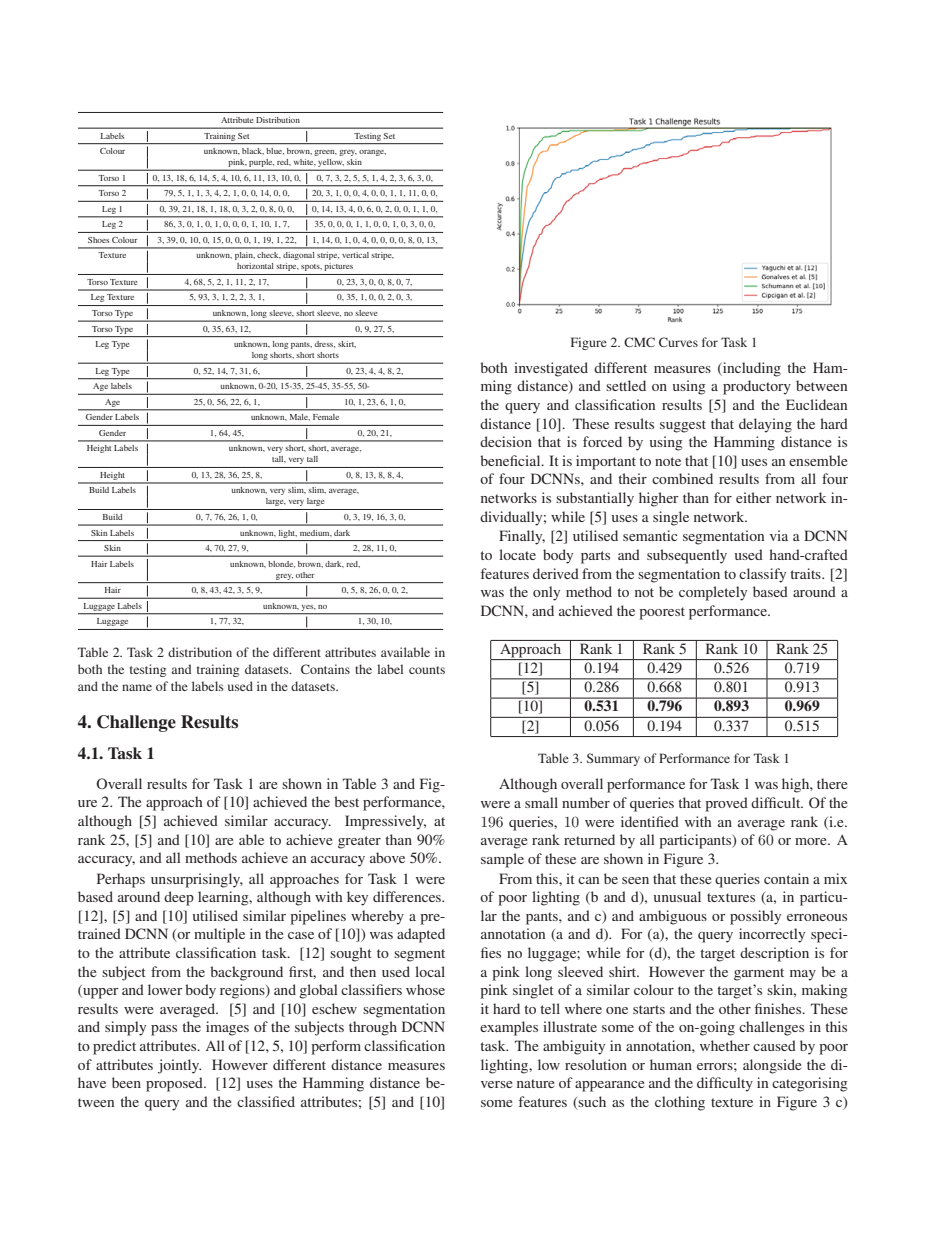  What do you see at coordinates (678, 342) in the screenshot?
I see `Curves` at bounding box center [678, 342].
